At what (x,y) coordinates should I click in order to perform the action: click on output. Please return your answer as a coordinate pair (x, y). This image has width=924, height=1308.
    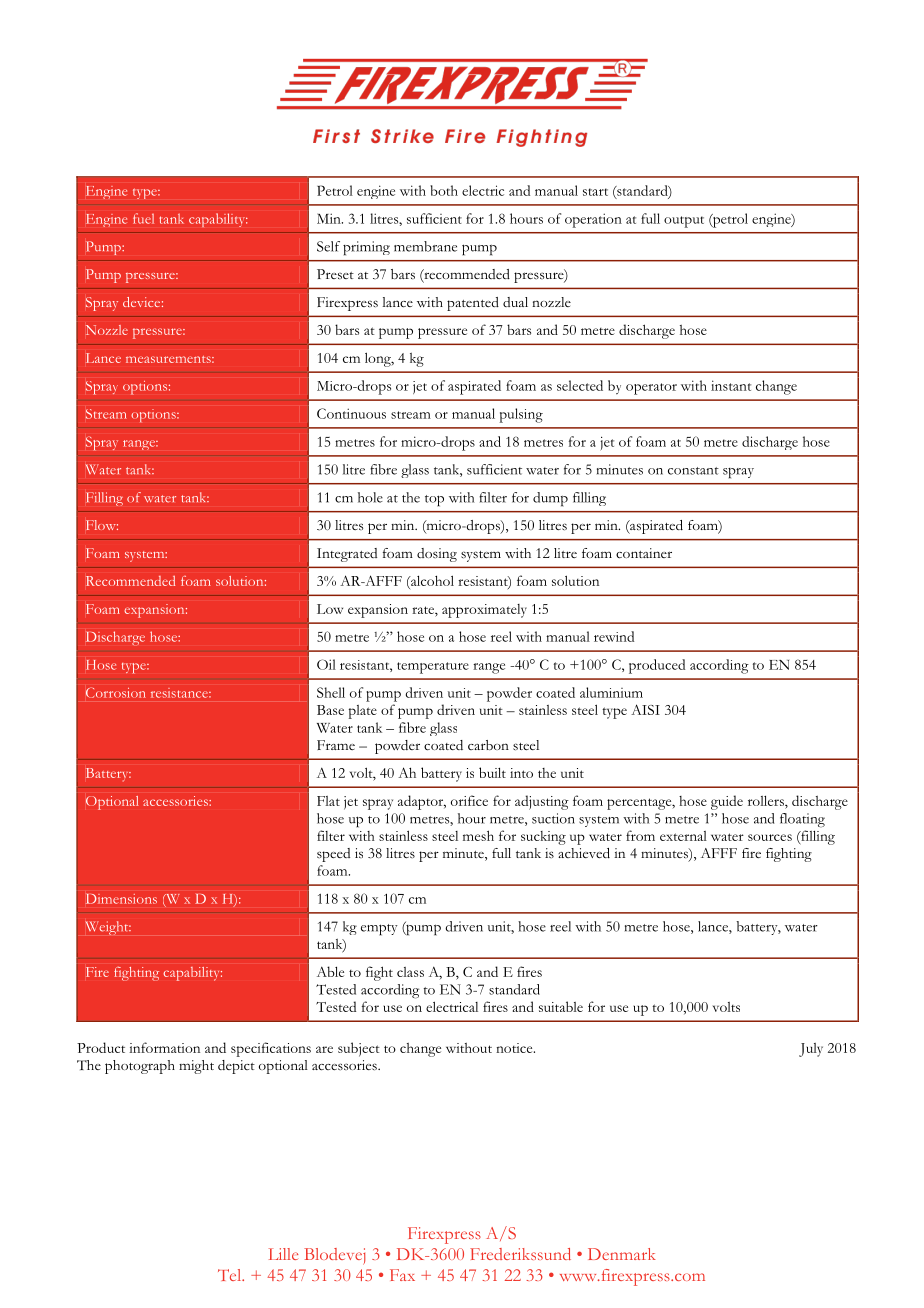
    Looking at the image, I should click on (684, 222).
